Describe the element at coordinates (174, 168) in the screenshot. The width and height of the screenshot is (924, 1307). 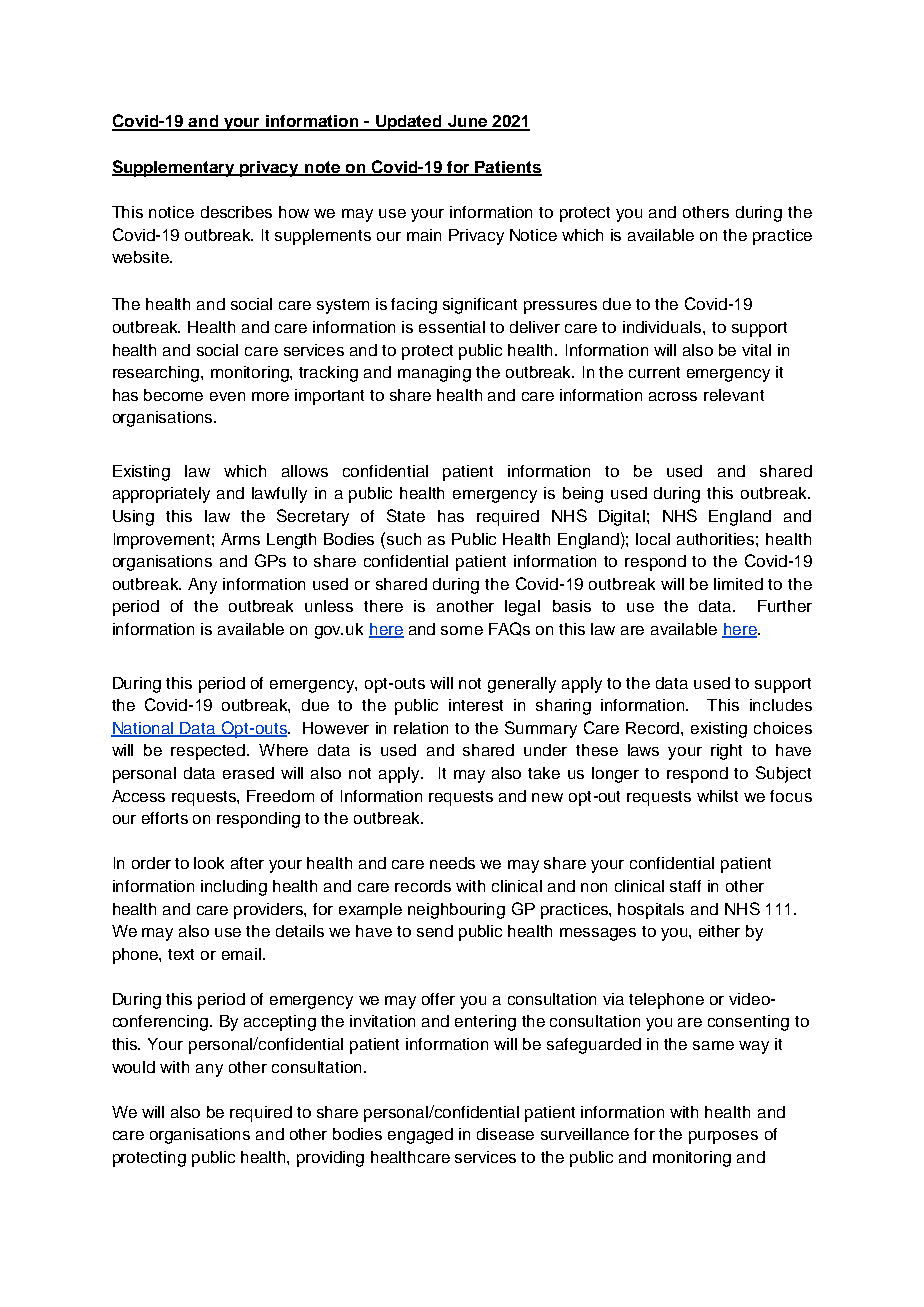
I see `Supplementary` at that location.
